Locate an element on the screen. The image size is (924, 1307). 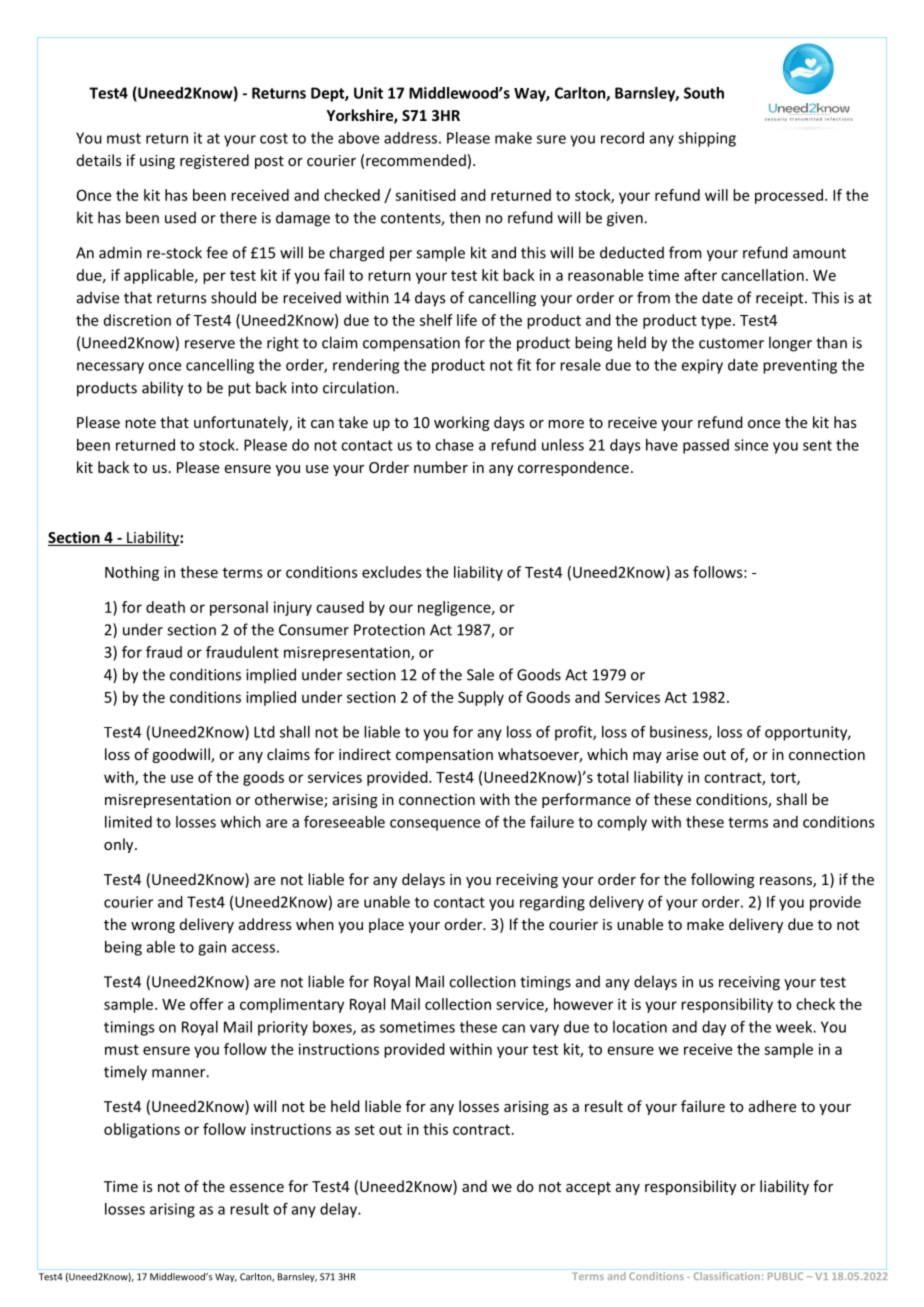
consequence is located at coordinates (435, 825).
